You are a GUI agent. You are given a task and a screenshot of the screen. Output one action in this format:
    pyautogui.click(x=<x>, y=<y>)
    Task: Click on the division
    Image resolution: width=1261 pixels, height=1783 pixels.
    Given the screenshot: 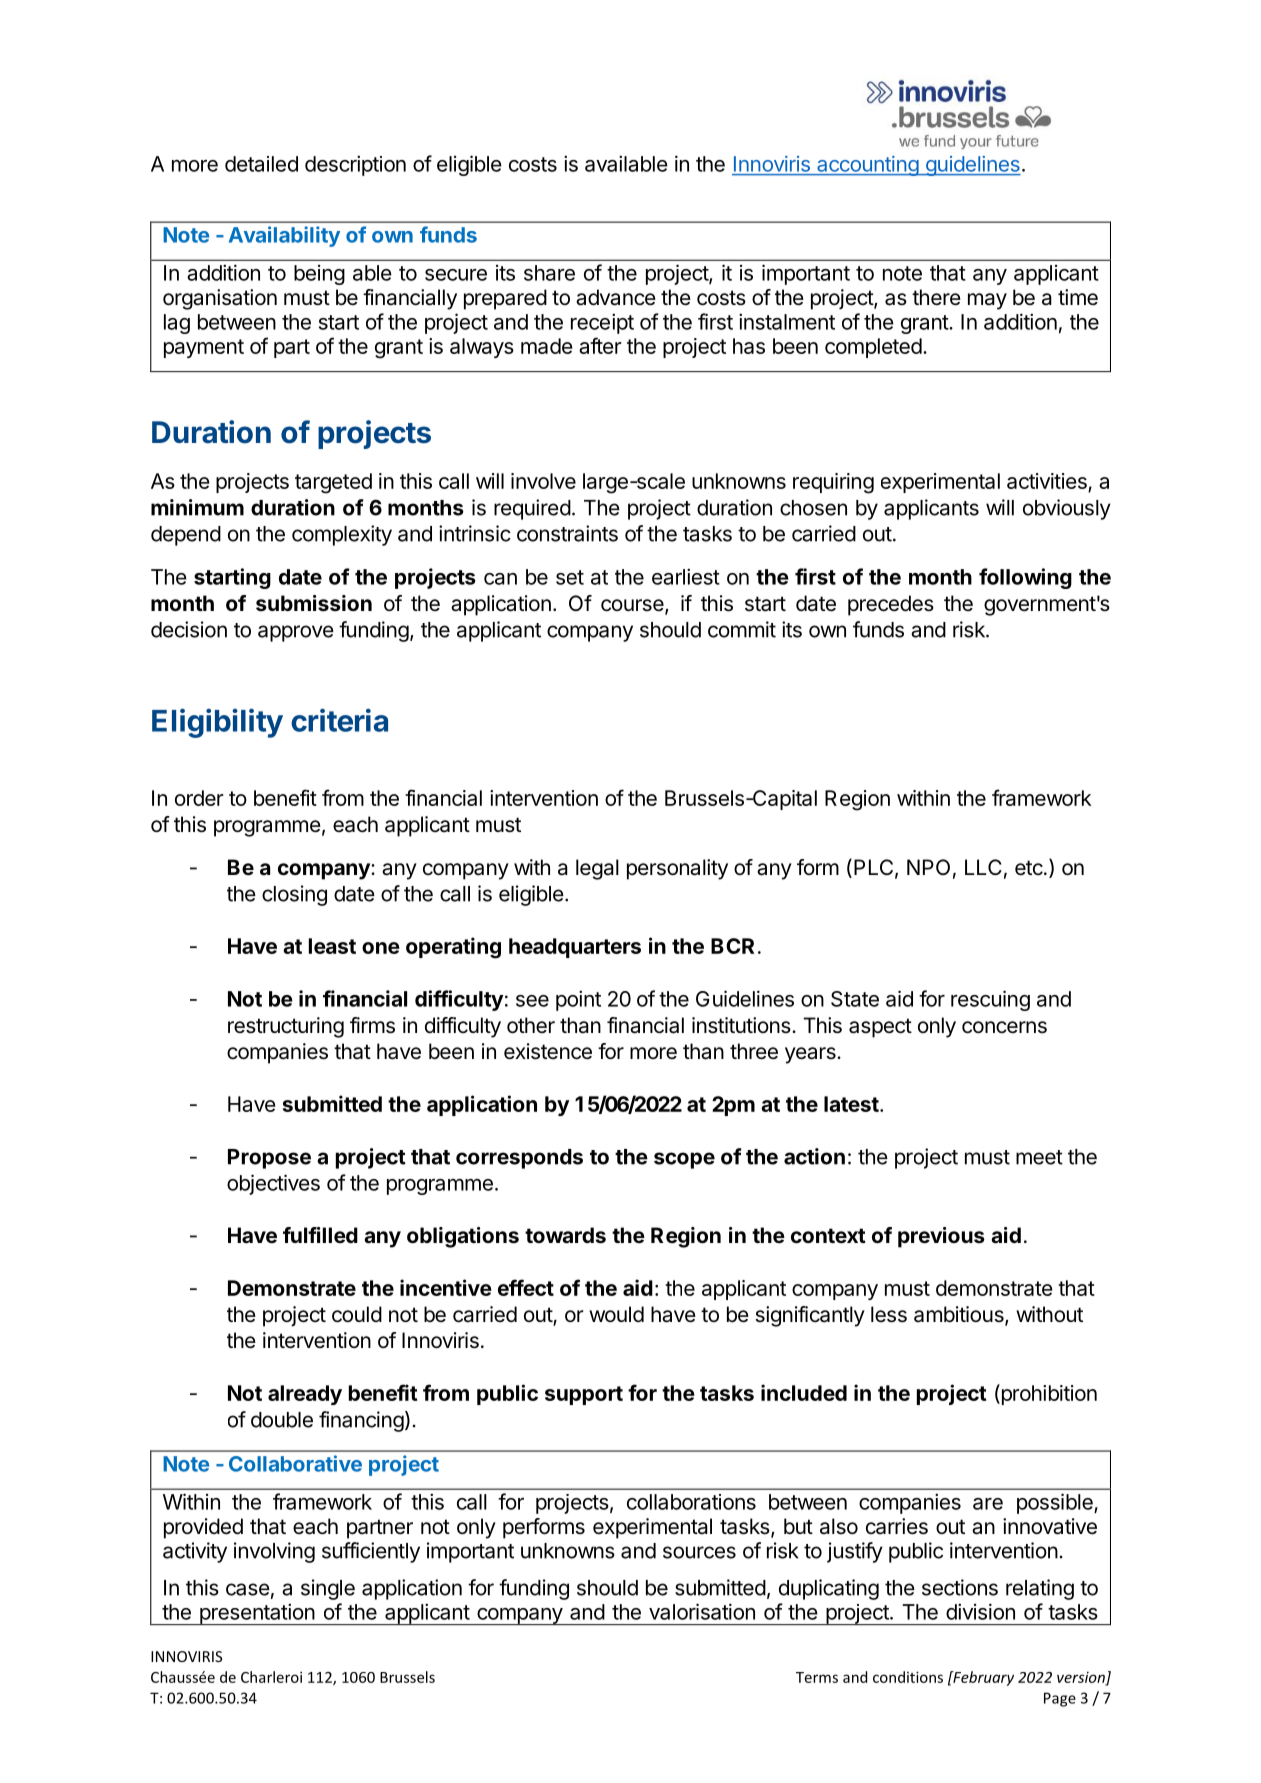 What is the action you would take?
    pyautogui.click(x=980, y=1611)
